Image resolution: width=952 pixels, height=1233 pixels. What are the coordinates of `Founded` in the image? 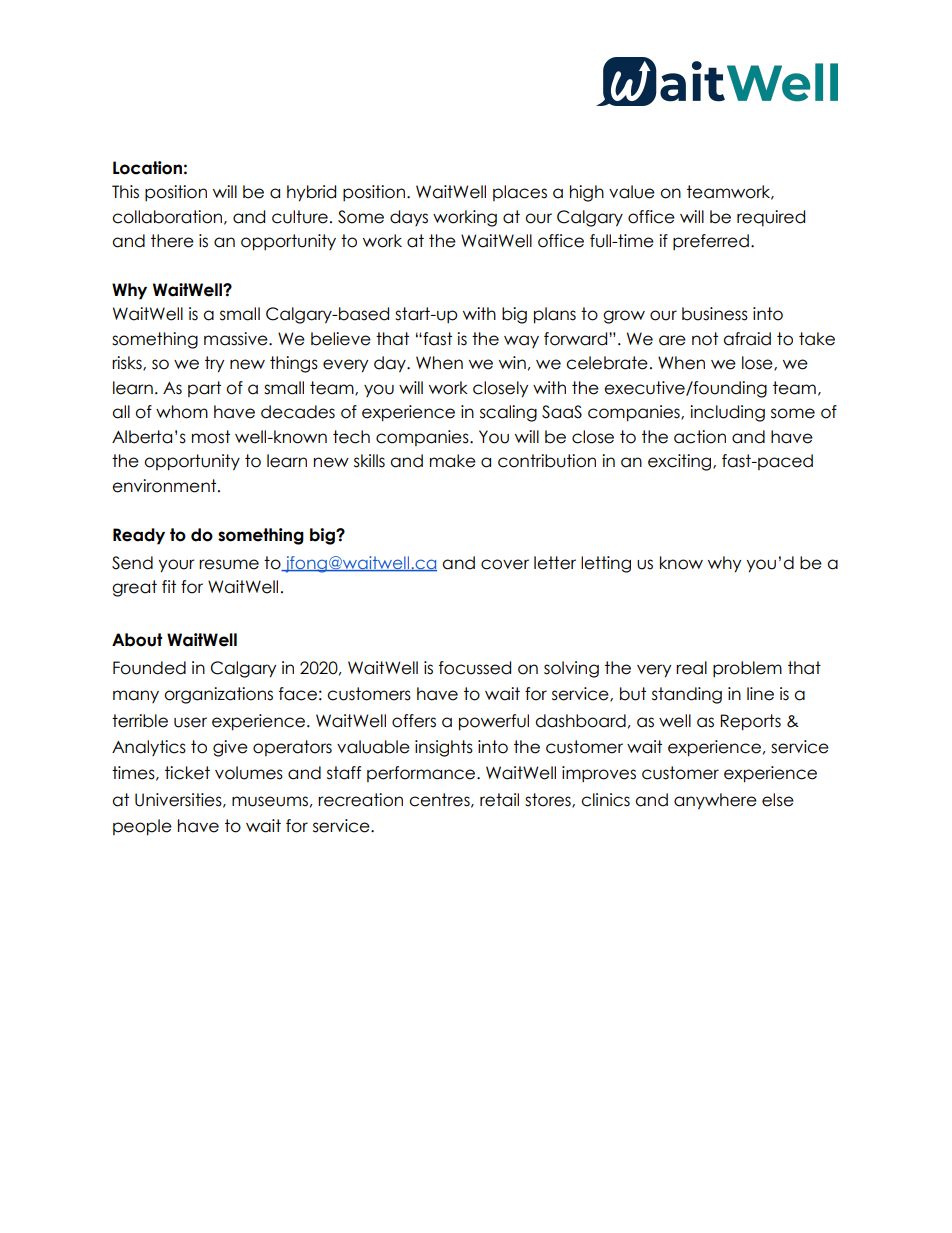 It's located at (149, 668).
